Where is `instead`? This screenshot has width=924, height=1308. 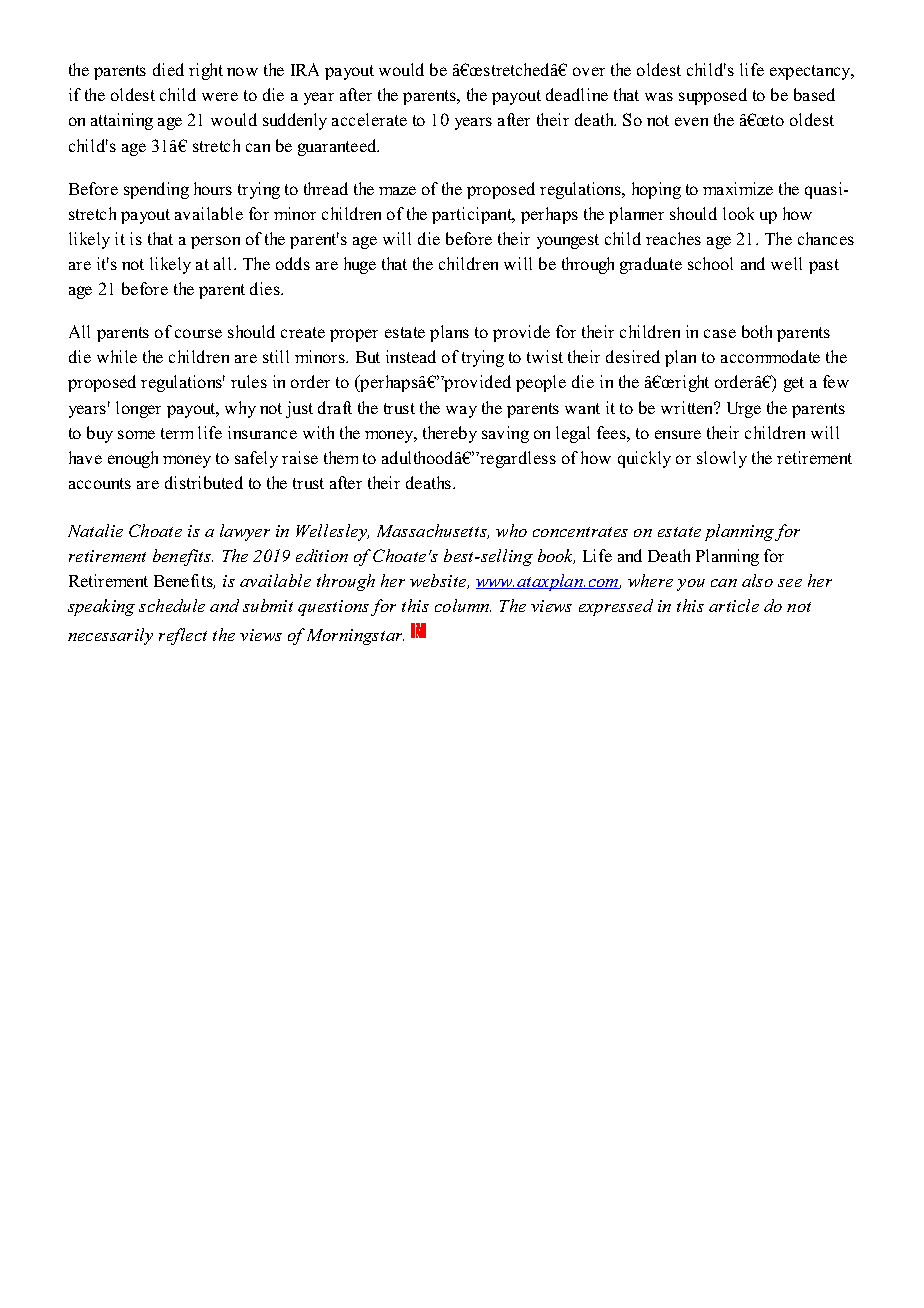 instead is located at coordinates (411, 356).
